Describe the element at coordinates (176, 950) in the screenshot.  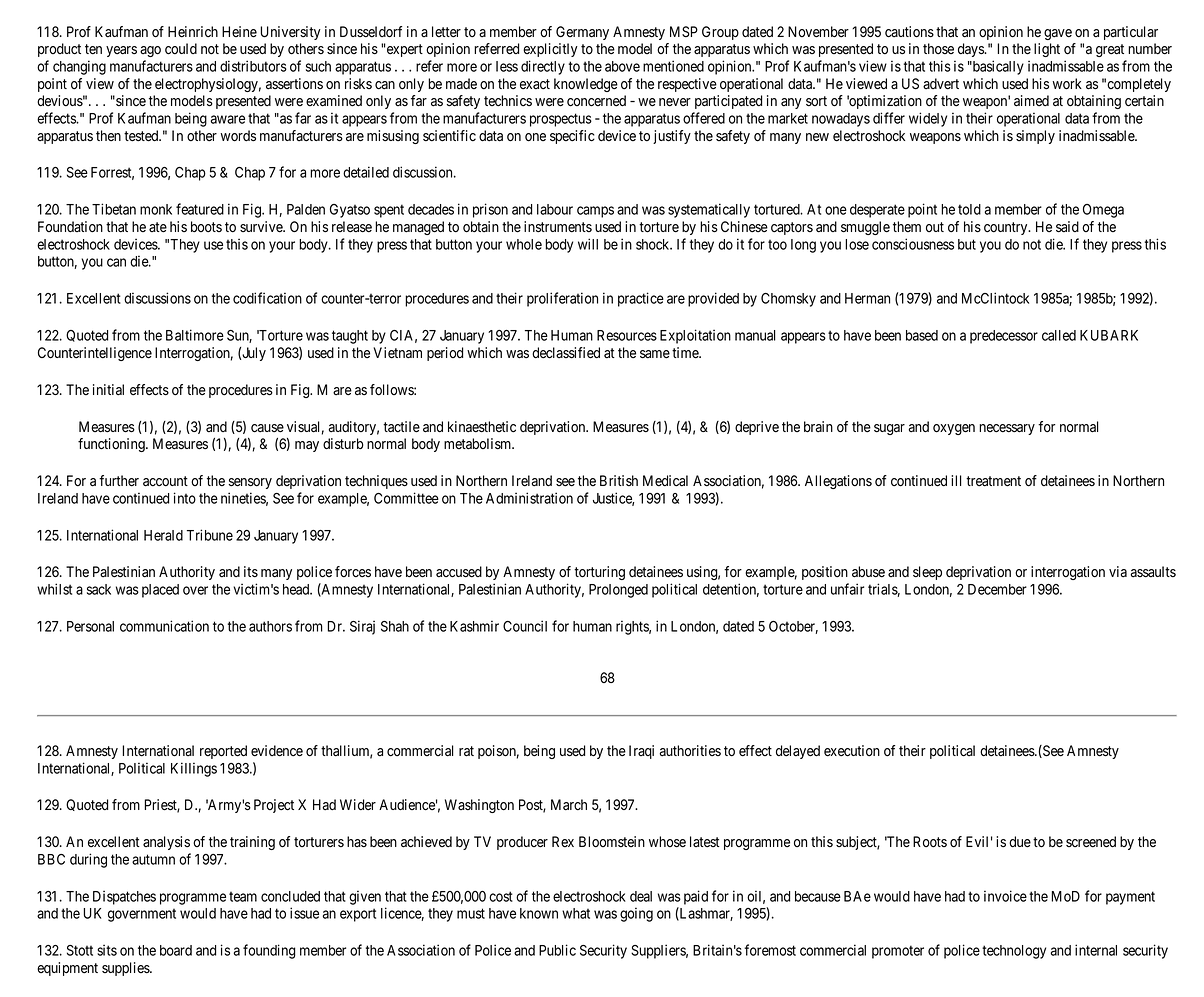
I see `board` at that location.
